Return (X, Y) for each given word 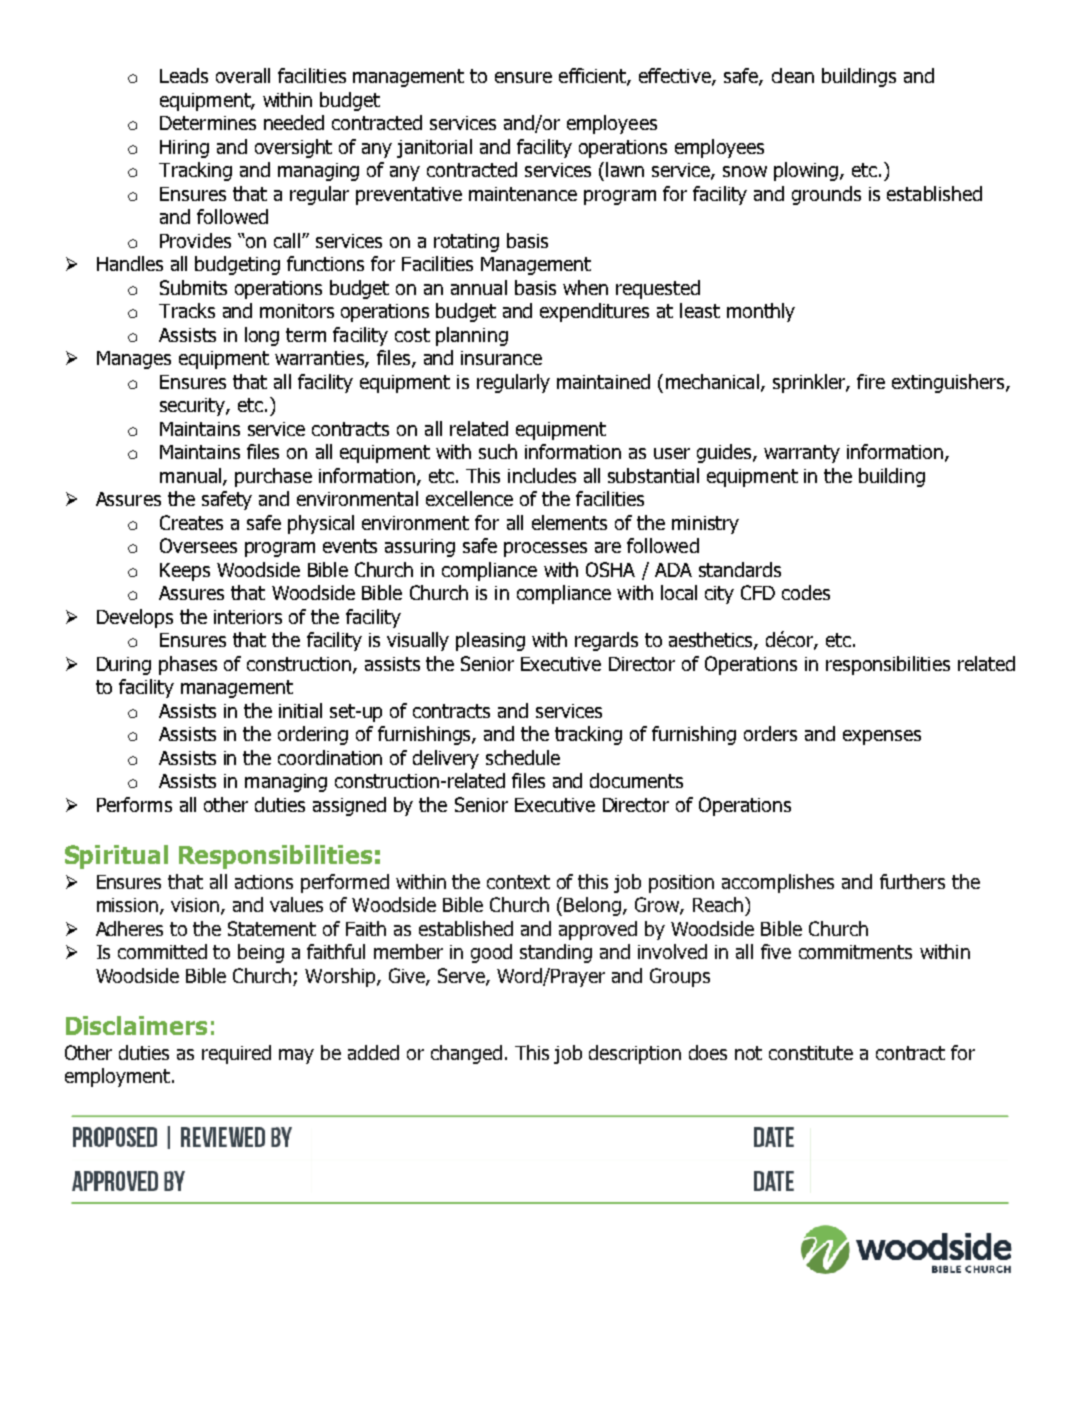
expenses (882, 737)
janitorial (434, 148)
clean (793, 75)
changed (466, 1054)
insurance (501, 358)
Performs (134, 804)
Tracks (187, 310)
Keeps (185, 572)
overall (243, 75)
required (236, 1054)
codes (806, 592)
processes (545, 549)
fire (871, 381)
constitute (811, 1053)
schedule (523, 757)
